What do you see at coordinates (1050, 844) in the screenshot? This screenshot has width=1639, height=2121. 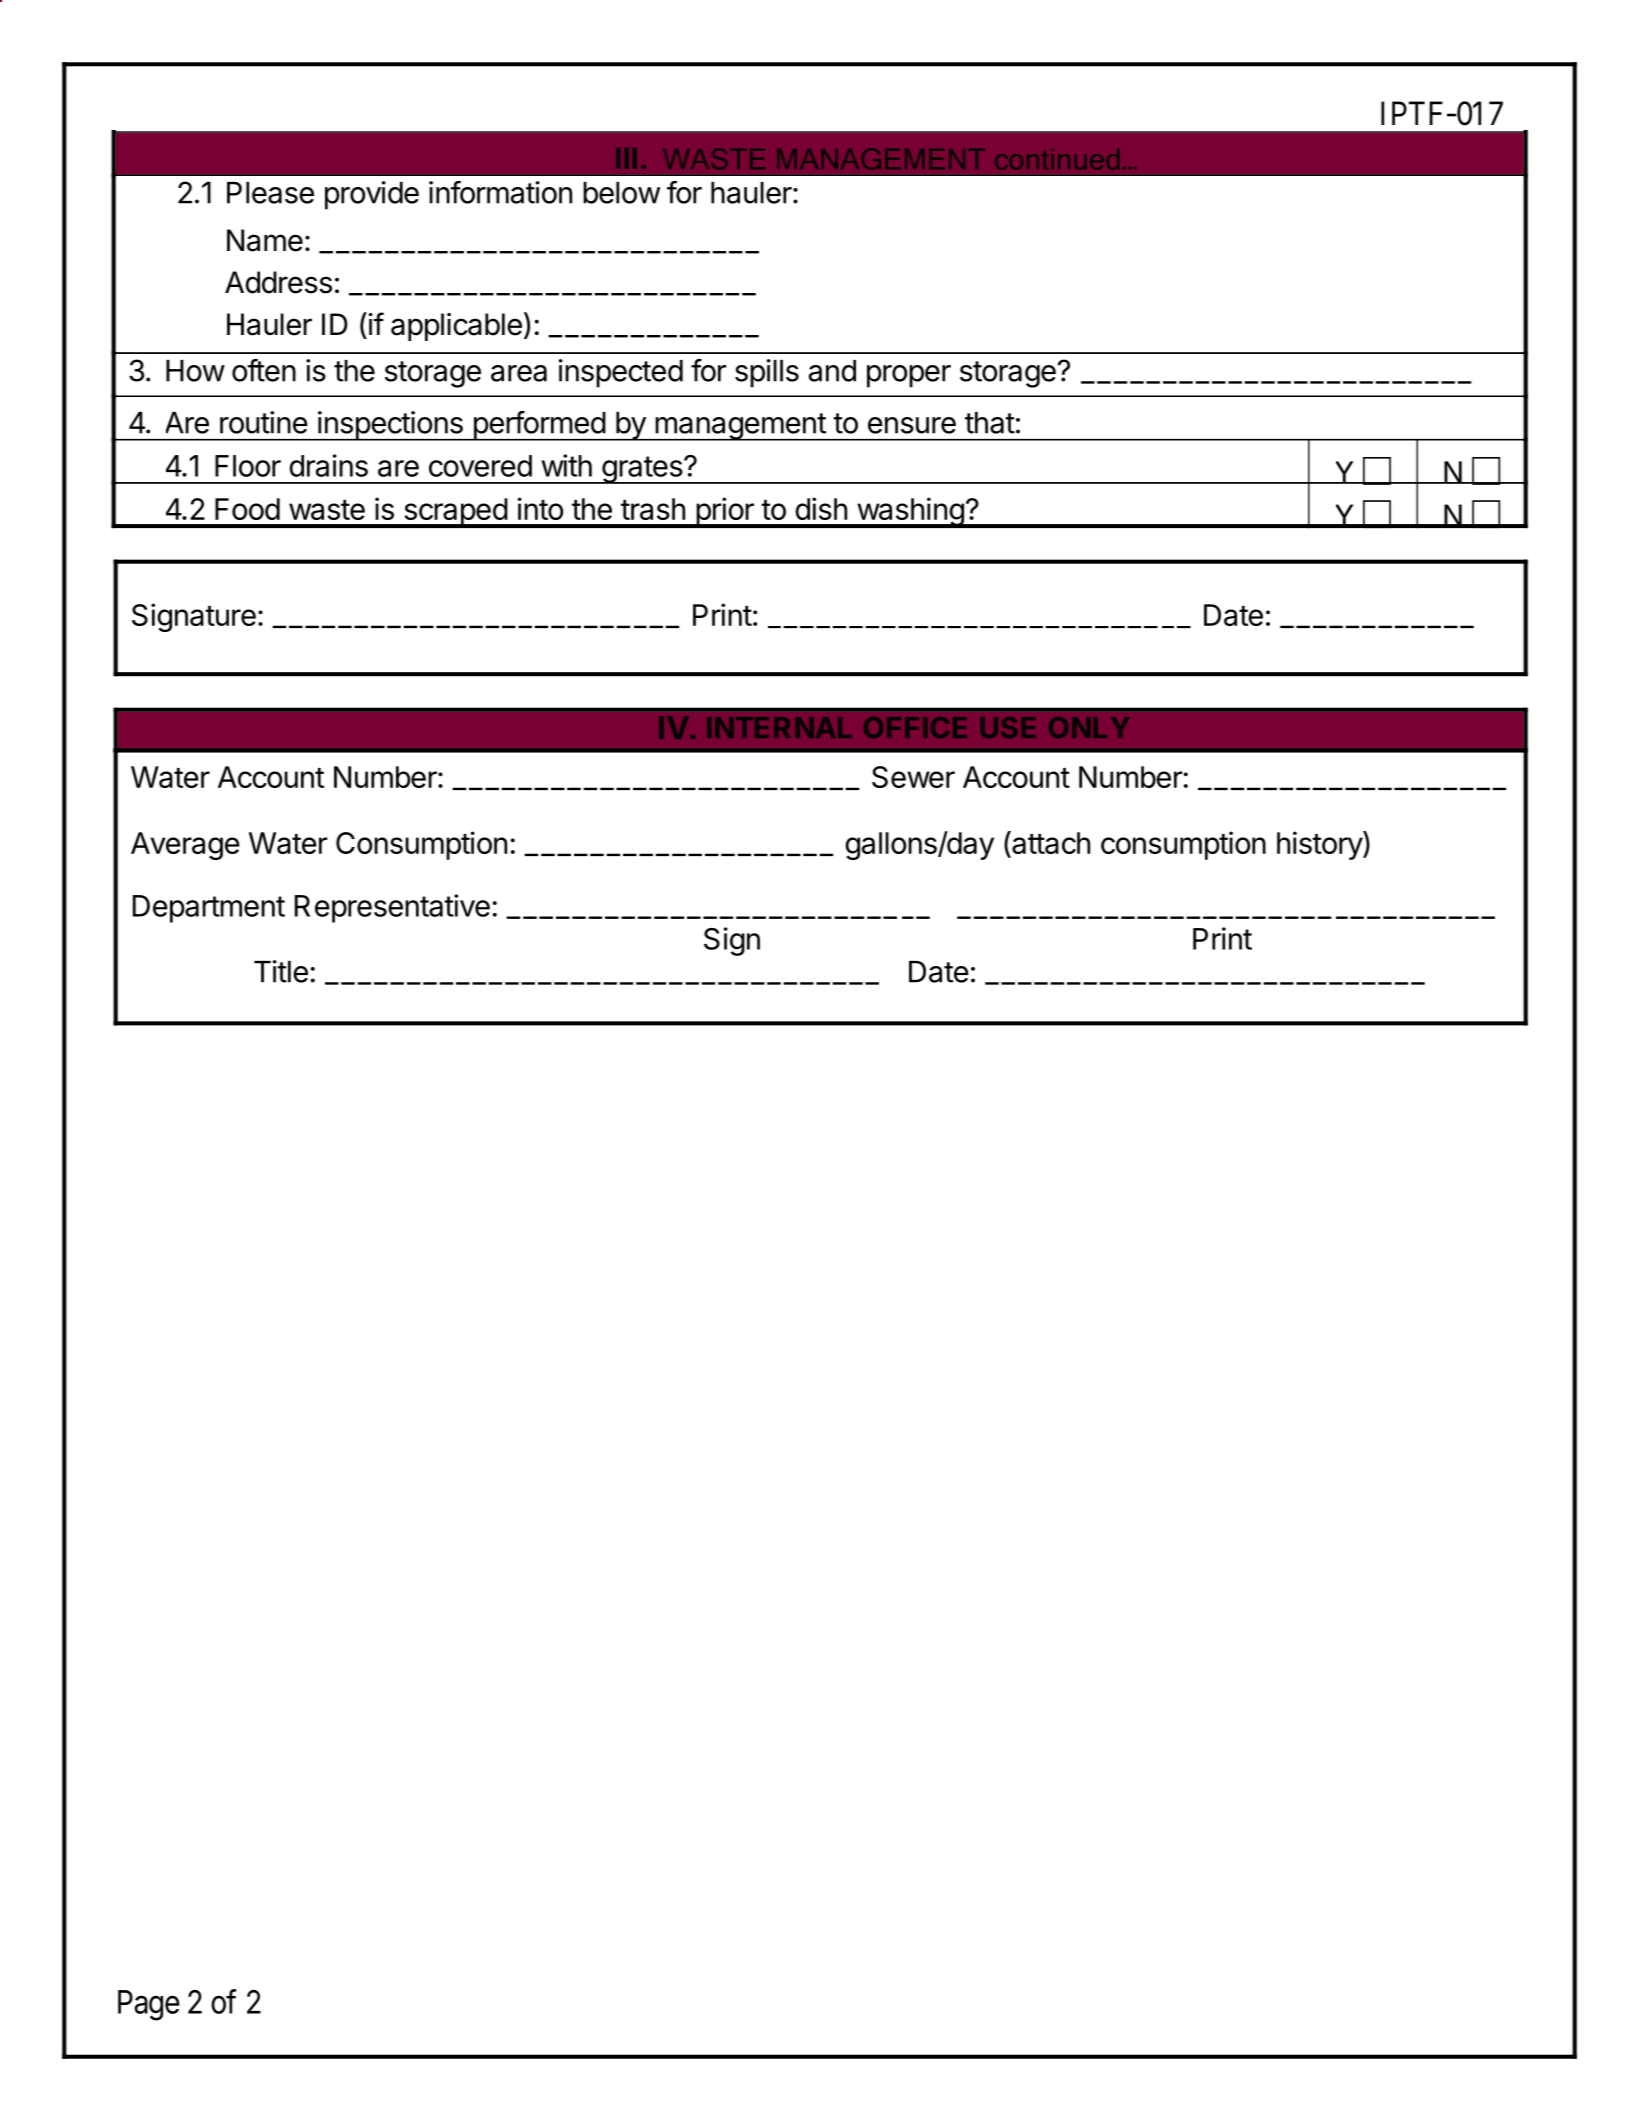 I see `attach` at bounding box center [1050, 844].
